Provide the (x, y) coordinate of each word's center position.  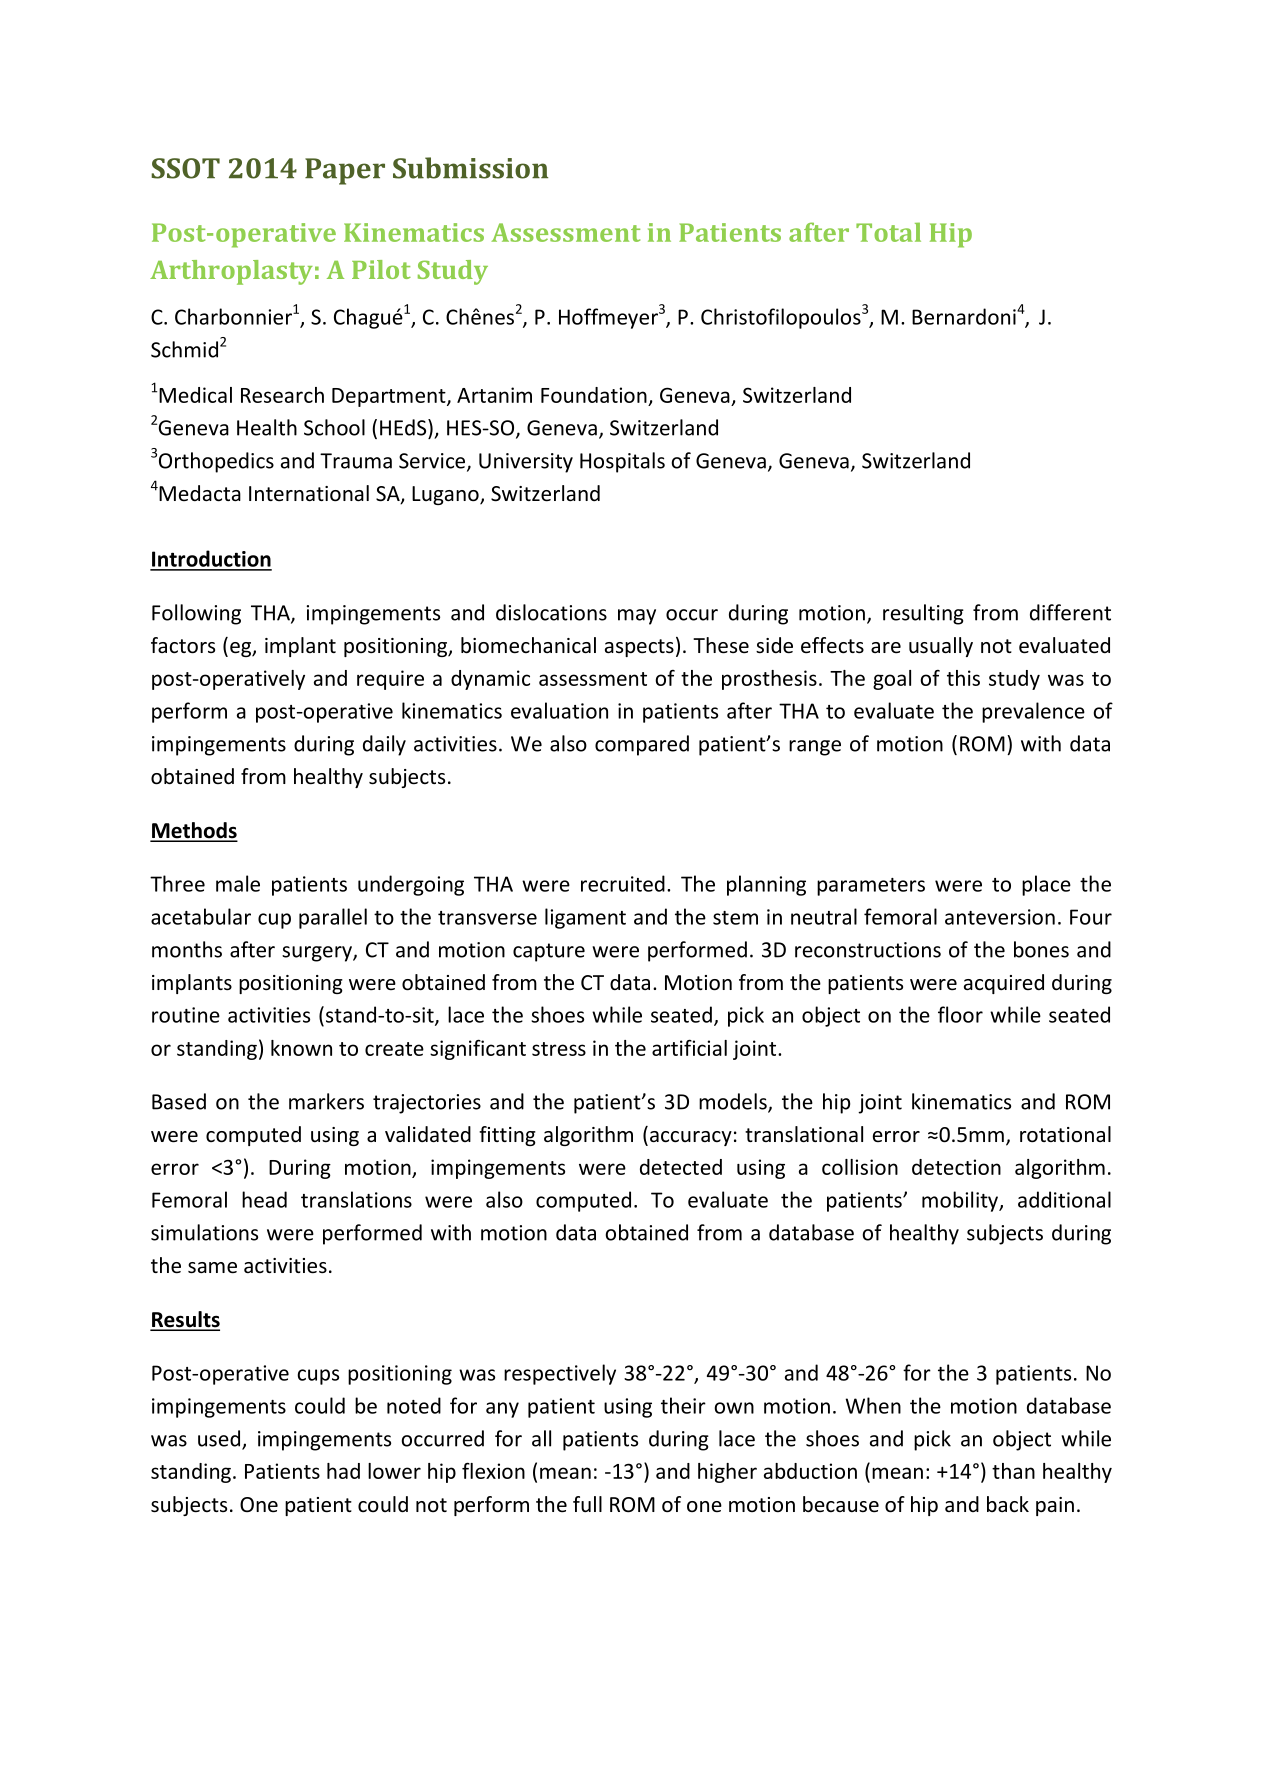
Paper (345, 171)
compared (642, 745)
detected (681, 1167)
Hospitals (622, 462)
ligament (585, 918)
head (264, 1199)
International (309, 493)
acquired (1004, 984)
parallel (333, 918)
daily (384, 745)
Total (888, 232)
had (343, 1471)
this (963, 678)
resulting (923, 614)
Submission (470, 168)
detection (956, 1167)
